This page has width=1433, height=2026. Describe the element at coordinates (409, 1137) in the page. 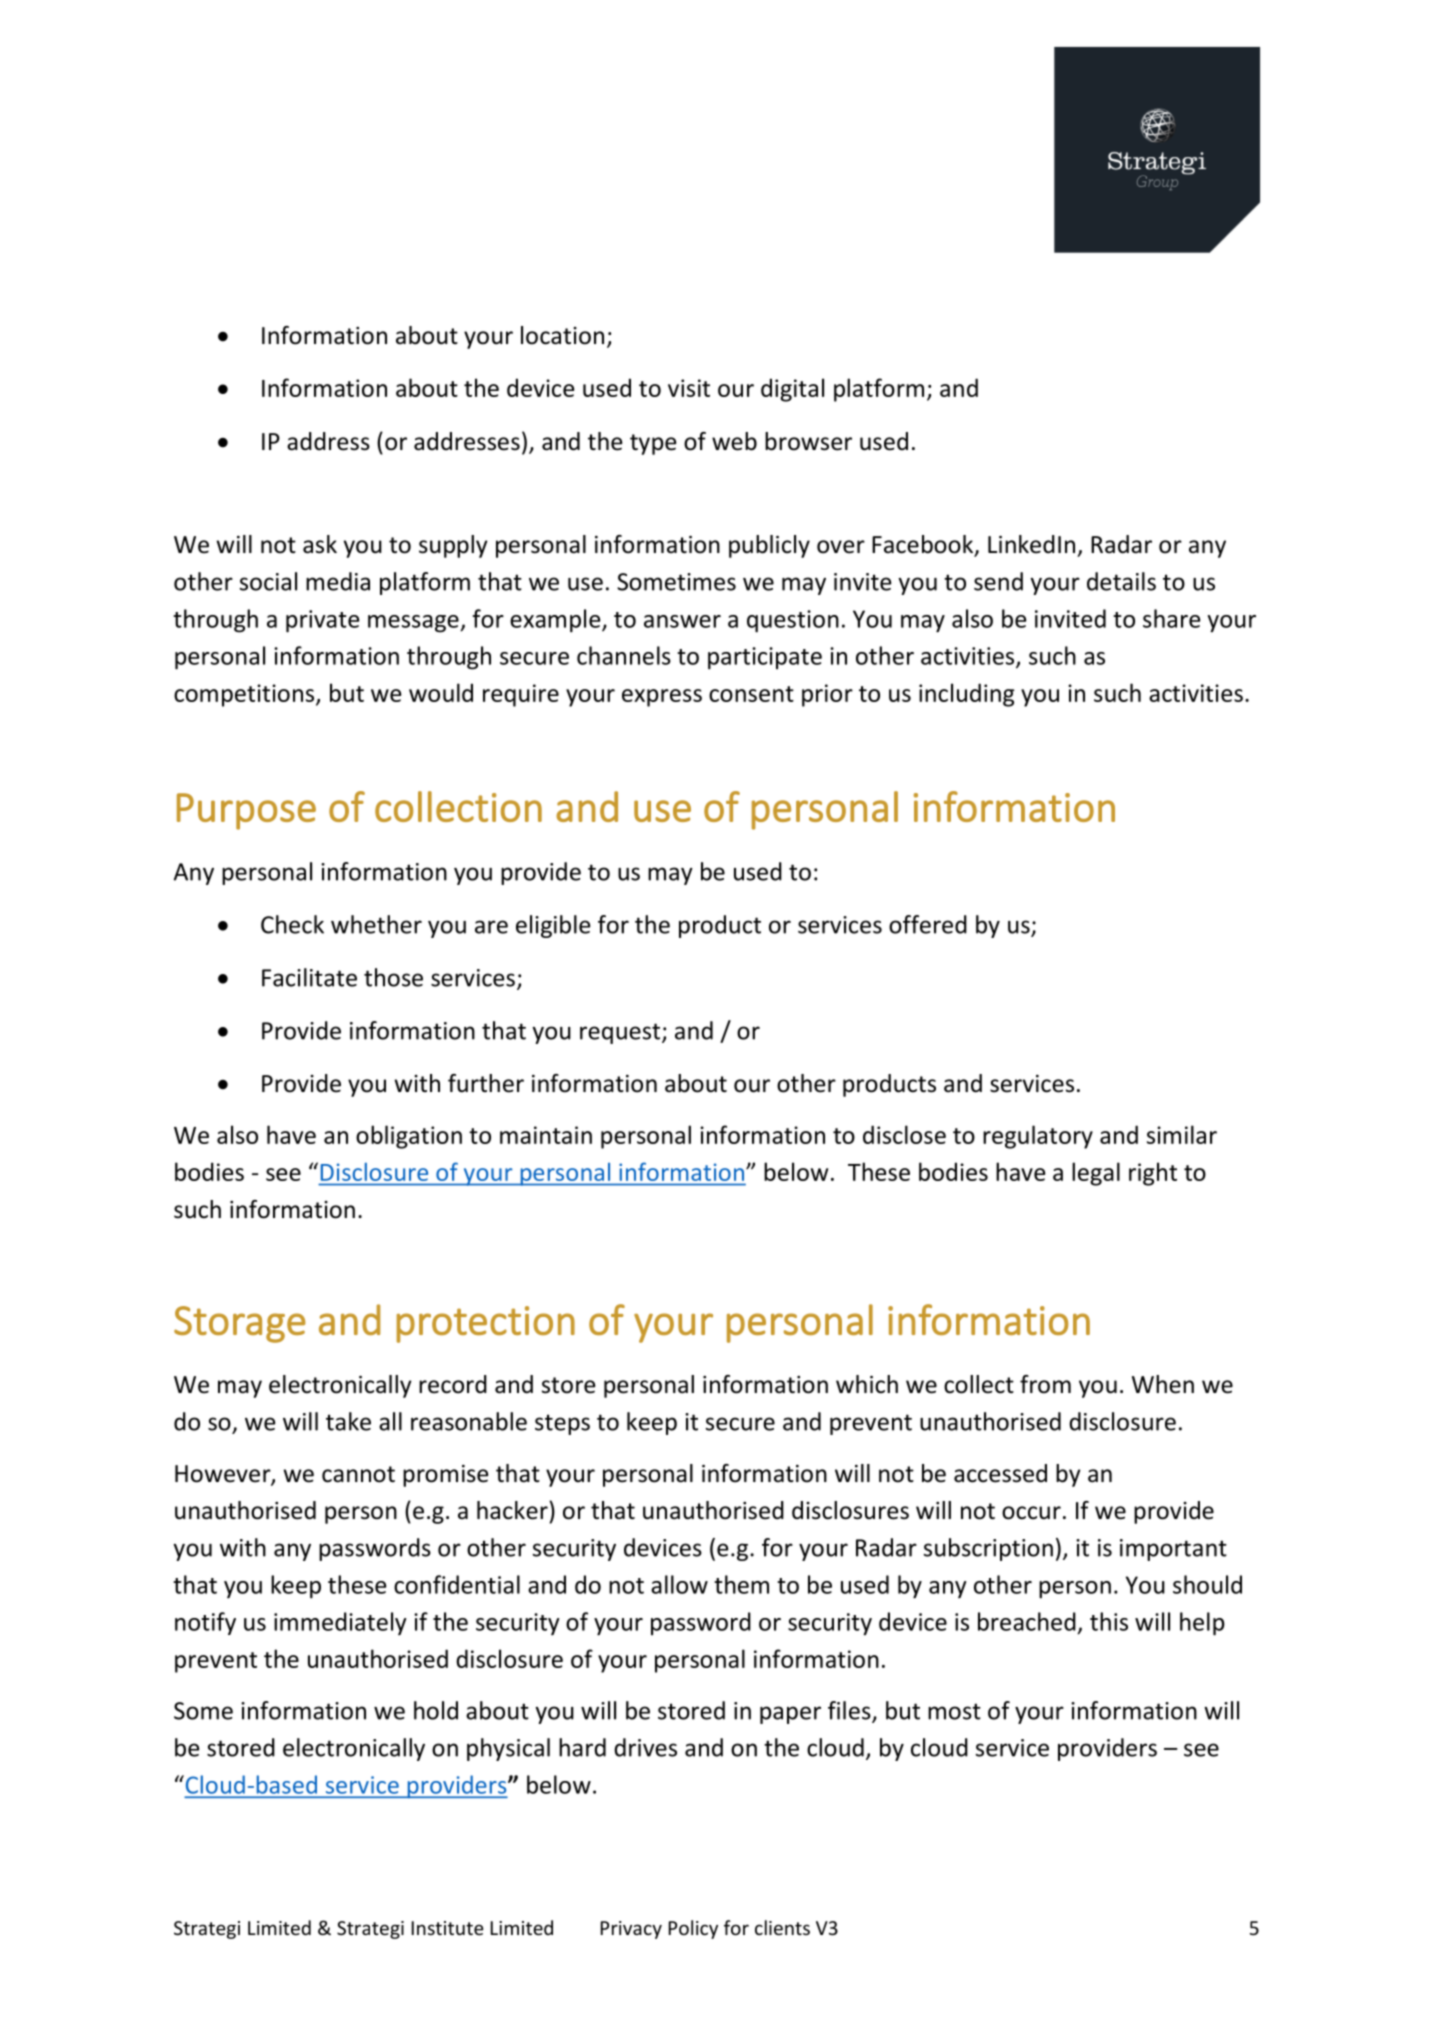

I see `obligation` at that location.
